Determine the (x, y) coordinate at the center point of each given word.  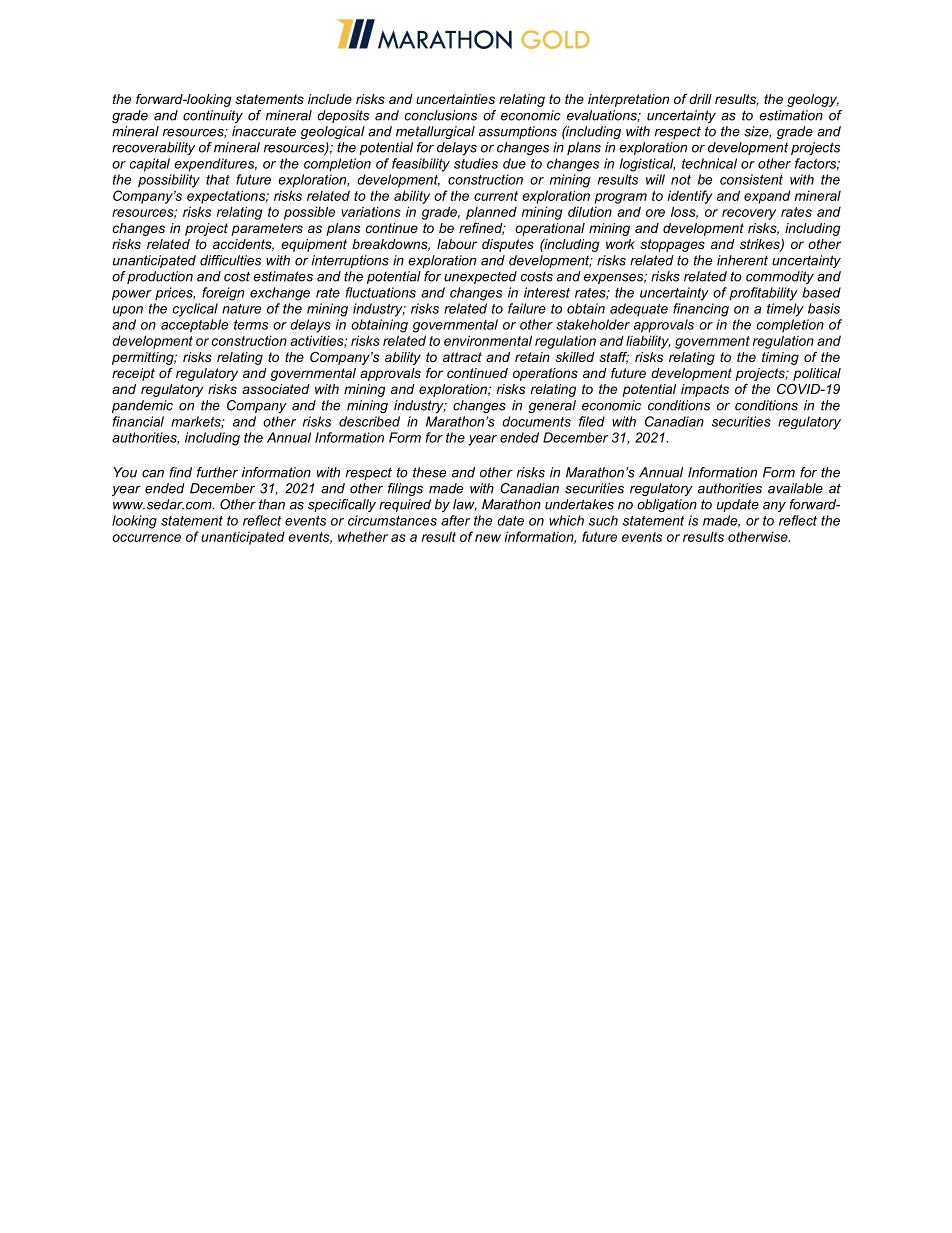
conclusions (441, 115)
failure (527, 308)
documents (536, 421)
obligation (667, 505)
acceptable (194, 326)
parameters (267, 229)
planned (491, 213)
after (455, 520)
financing (701, 310)
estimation (791, 115)
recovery (749, 214)
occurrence (146, 538)
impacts (705, 390)
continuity (213, 116)
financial (138, 421)
